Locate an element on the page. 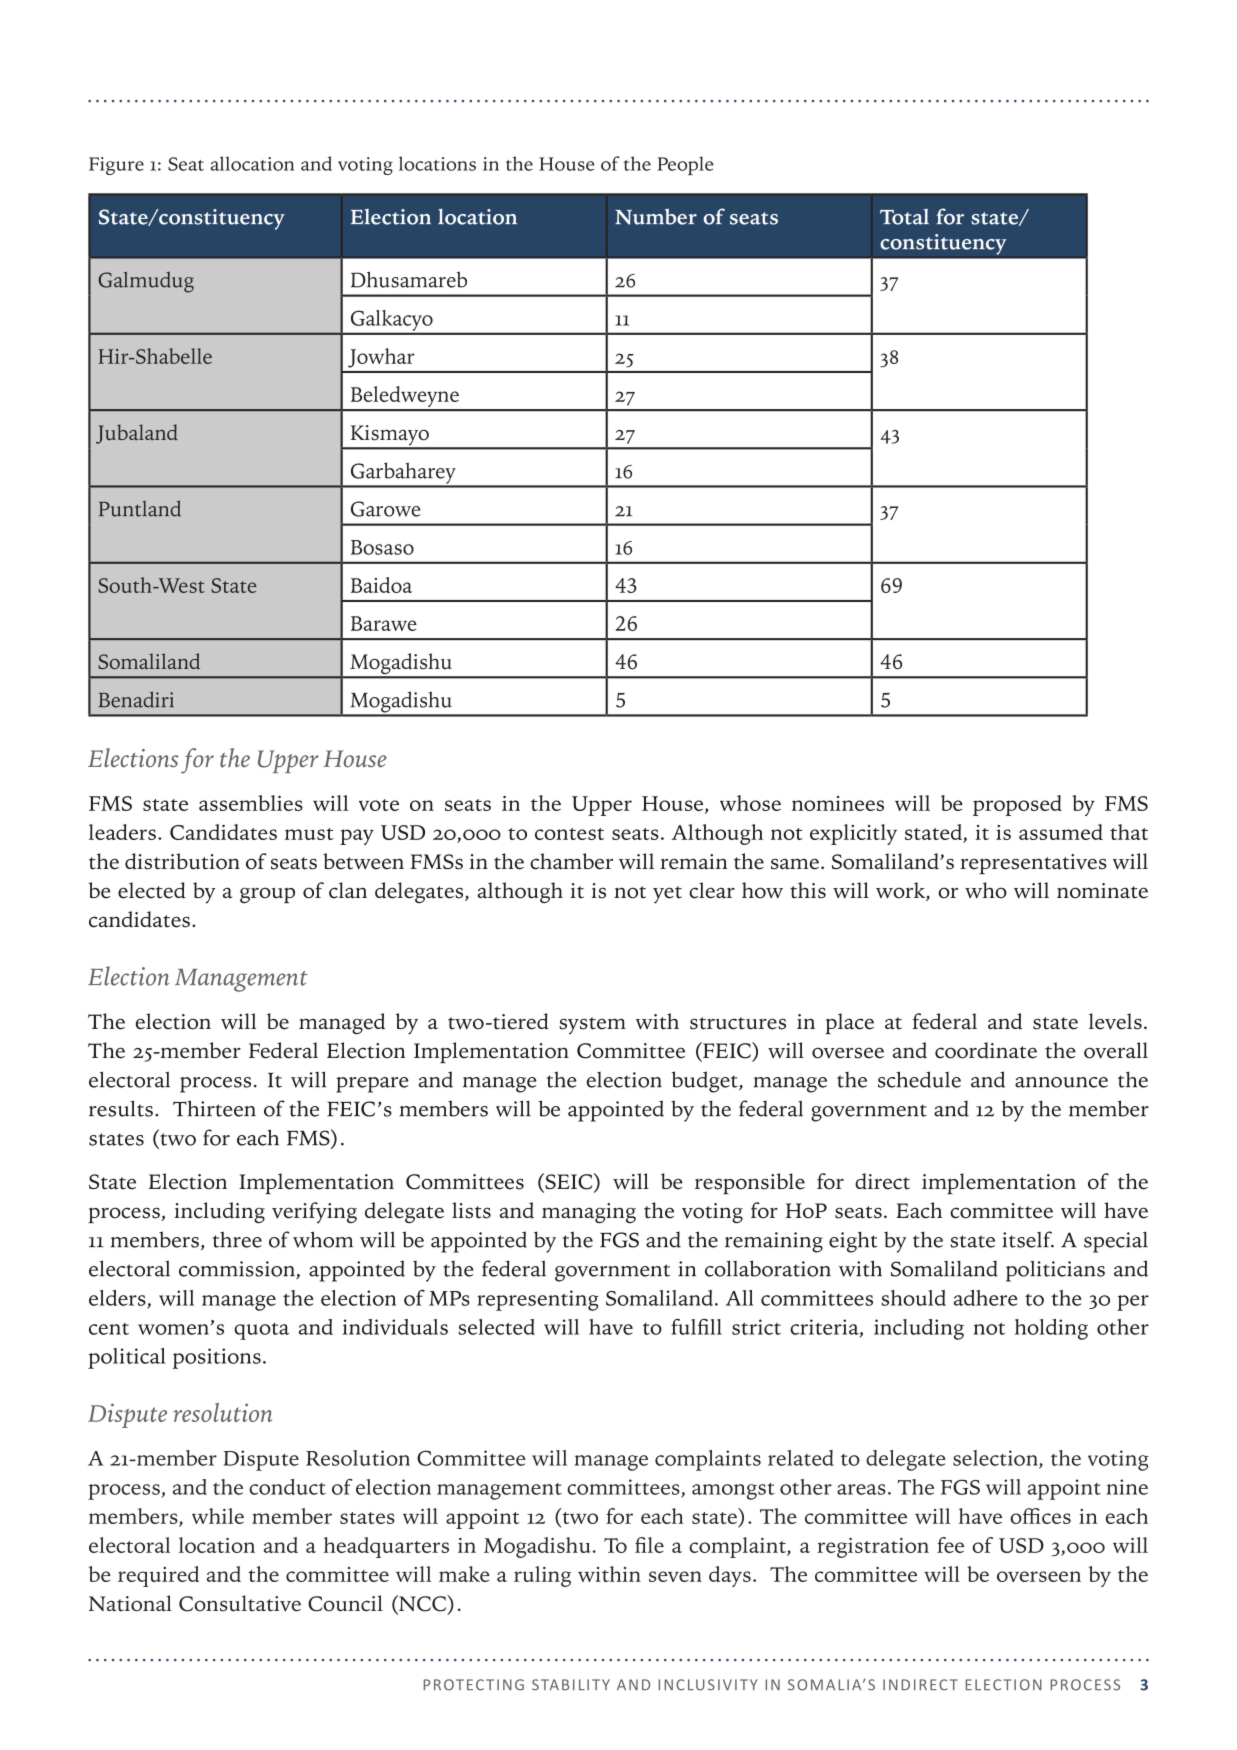  Total is located at coordinates (904, 217).
